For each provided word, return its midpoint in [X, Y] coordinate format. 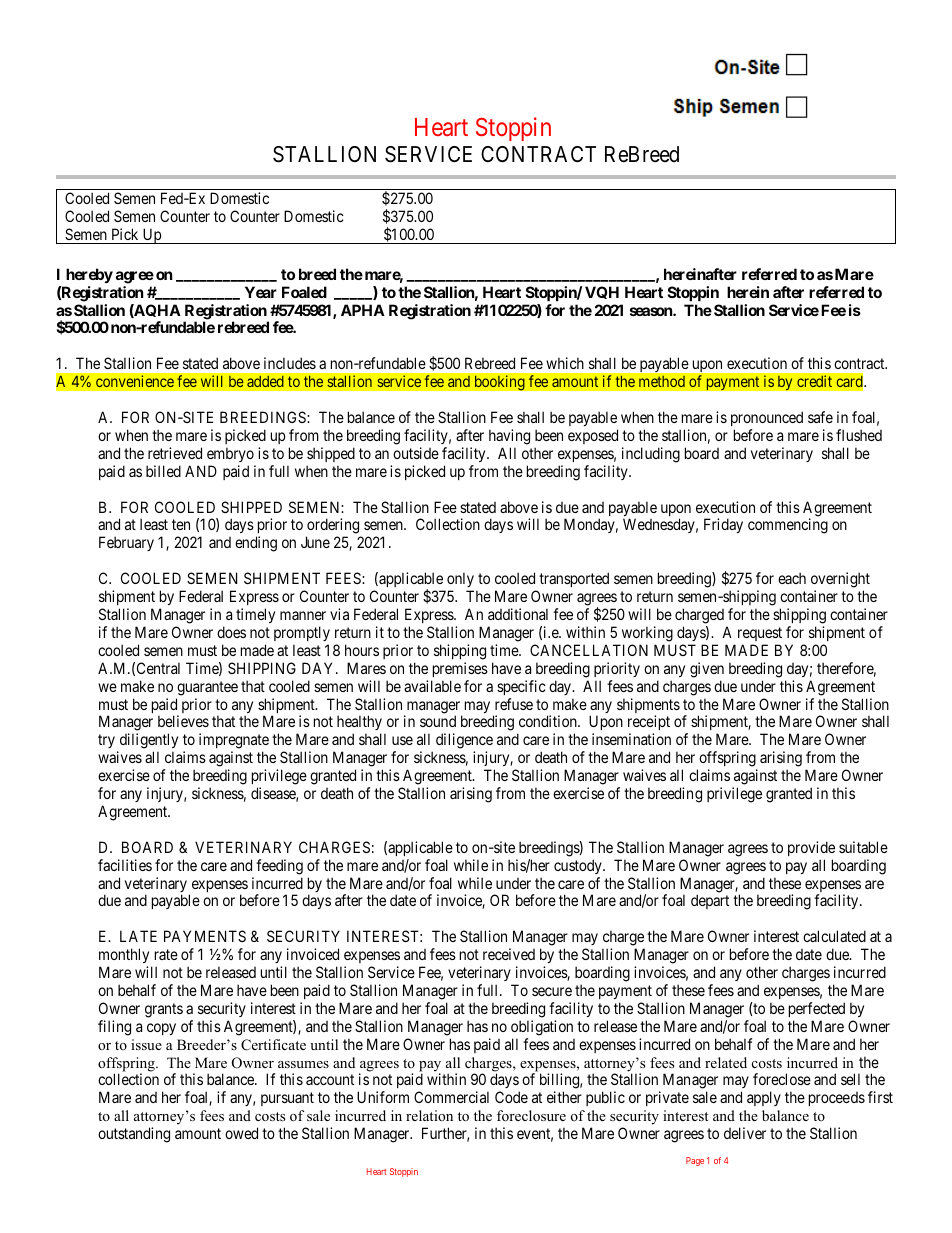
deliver [745, 1133]
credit [814, 381]
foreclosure [531, 1115]
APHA [363, 310]
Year [261, 292]
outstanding [134, 1135]
